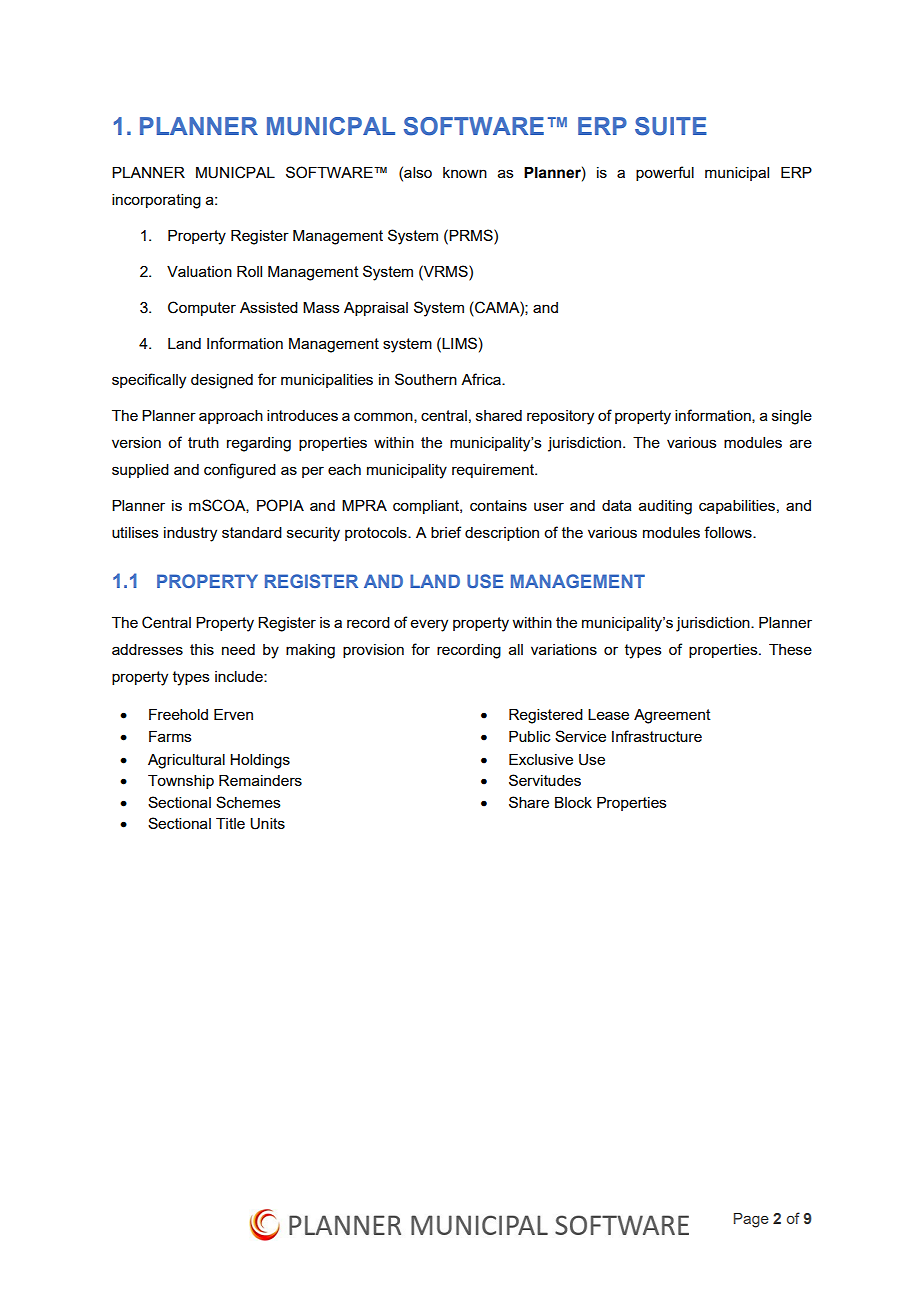  I want to click on known, so click(465, 172).
